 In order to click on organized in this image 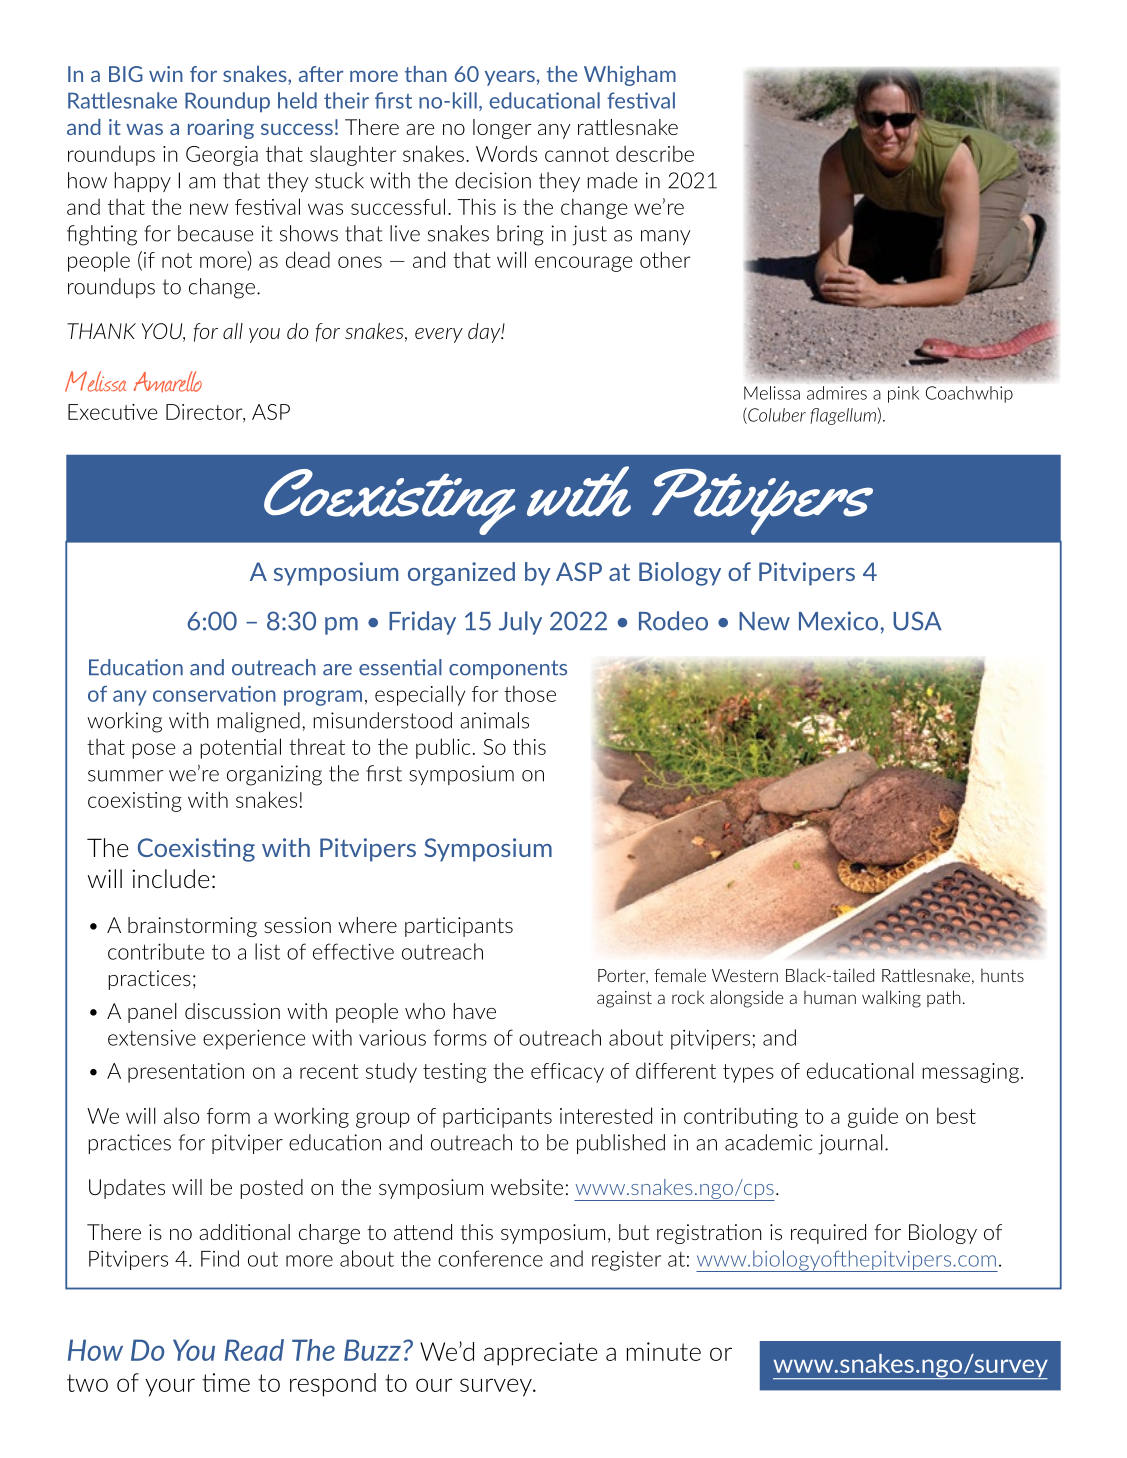, I will do `click(461, 574)`.
